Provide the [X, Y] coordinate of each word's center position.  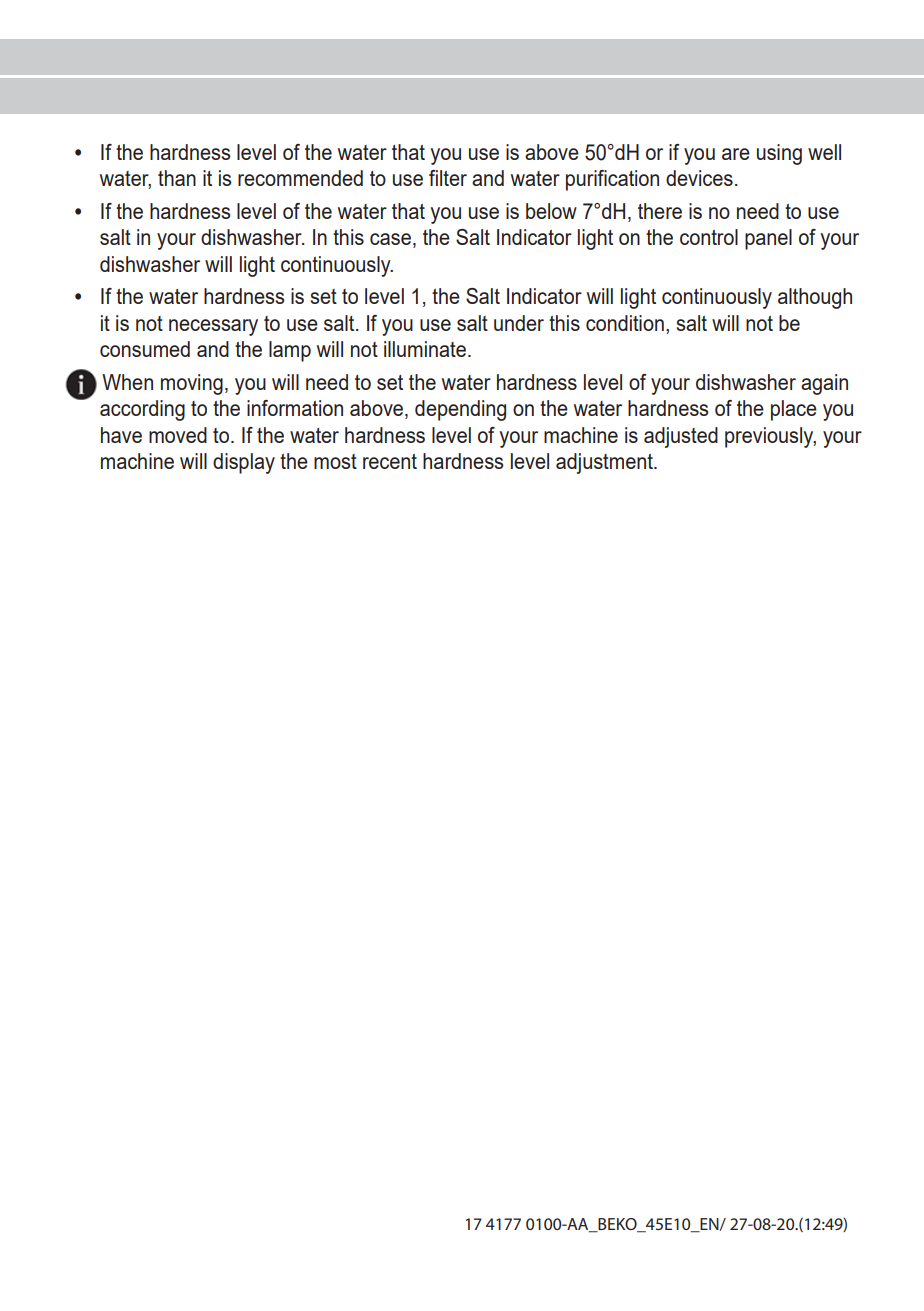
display [244, 463]
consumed [145, 349]
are [736, 154]
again [824, 384]
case [390, 239]
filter [448, 178]
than [177, 178]
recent [390, 461]
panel [768, 239]
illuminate [425, 349]
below [551, 211]
